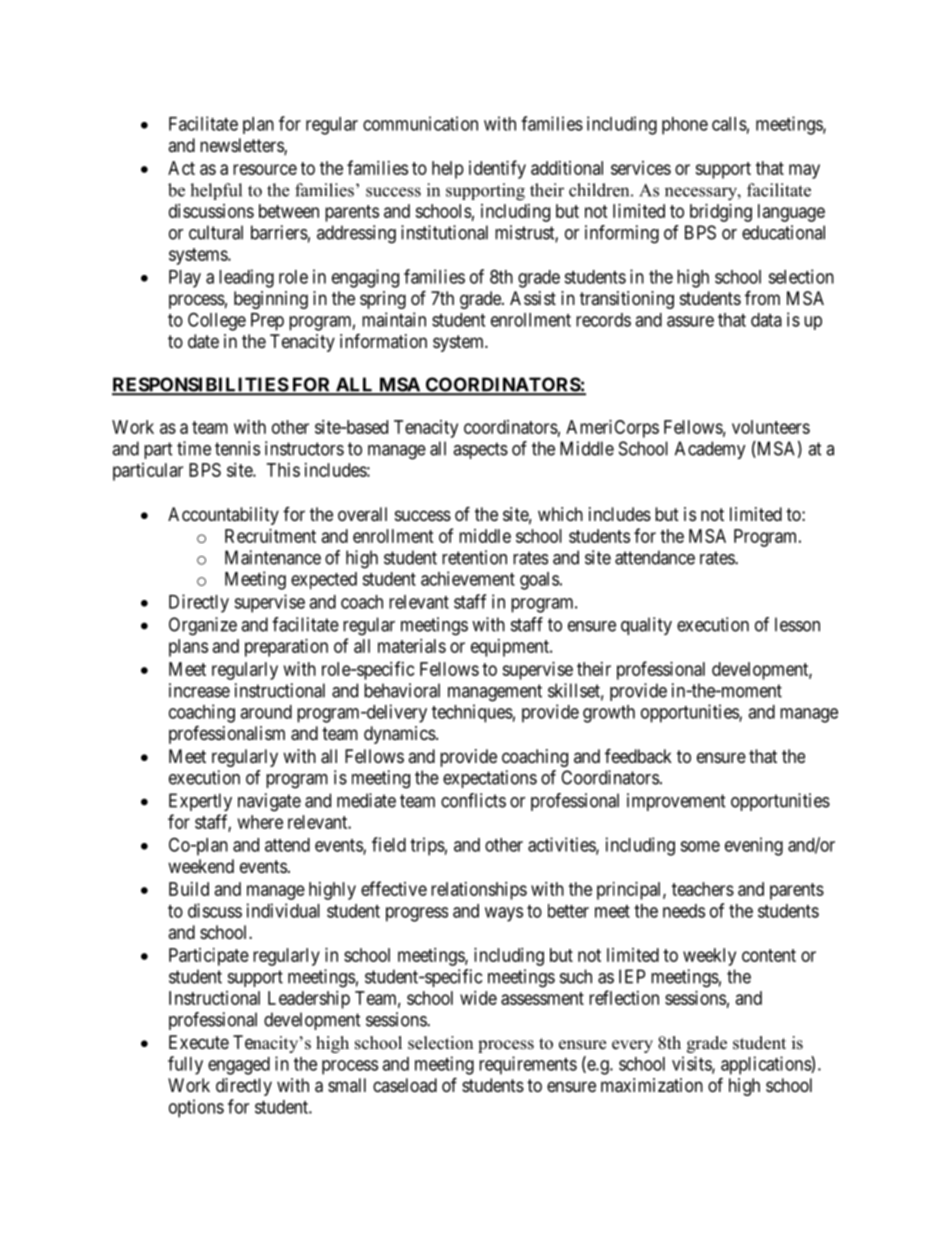 Image resolution: width=952 pixels, height=1233 pixels. What do you see at coordinates (266, 712) in the page?
I see `around` at bounding box center [266, 712].
